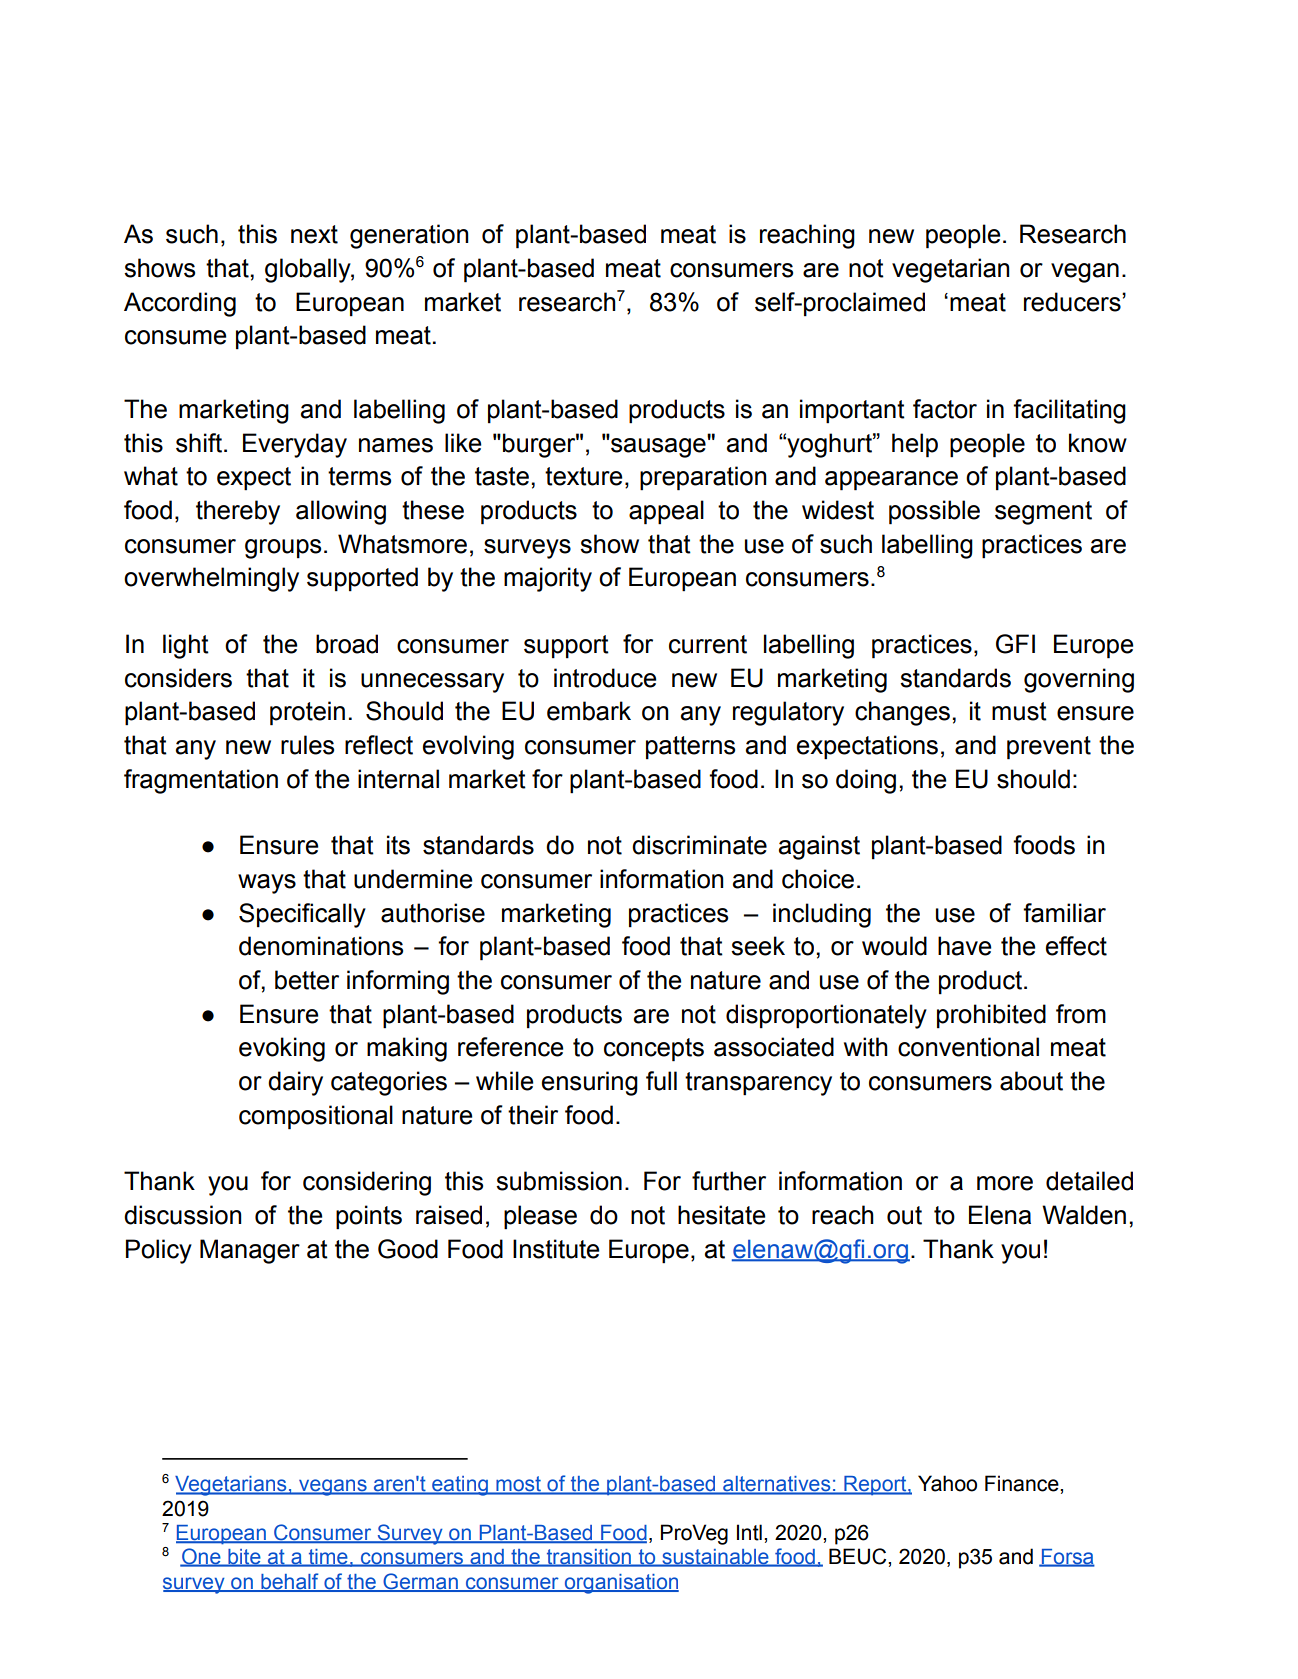 This document has width=1298, height=1679. I want to click on protein, so click(307, 713).
